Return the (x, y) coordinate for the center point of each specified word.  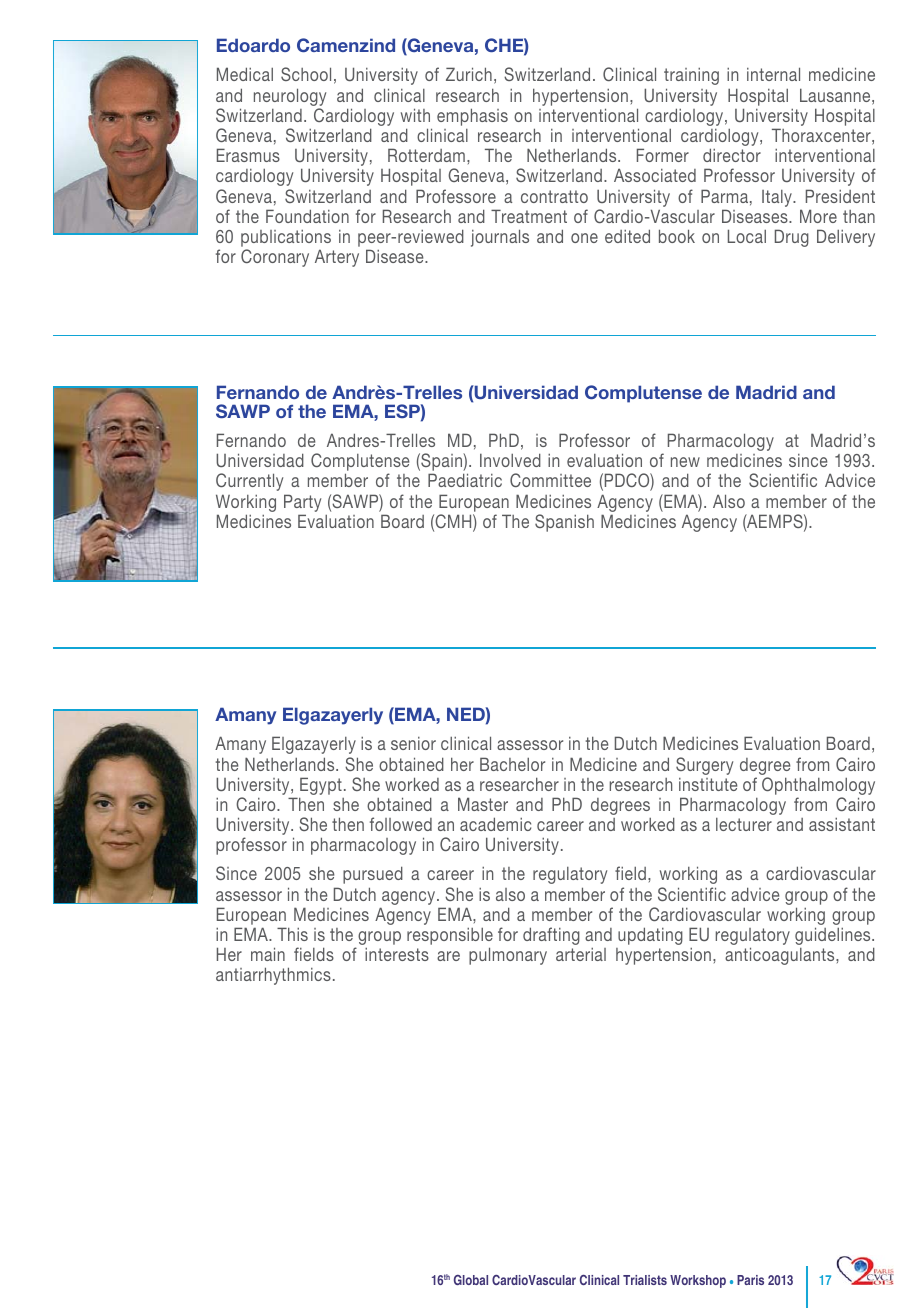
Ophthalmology (818, 787)
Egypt (320, 787)
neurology (290, 97)
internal (773, 74)
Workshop (698, 1281)
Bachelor (512, 764)
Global (471, 1280)
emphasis (472, 117)
